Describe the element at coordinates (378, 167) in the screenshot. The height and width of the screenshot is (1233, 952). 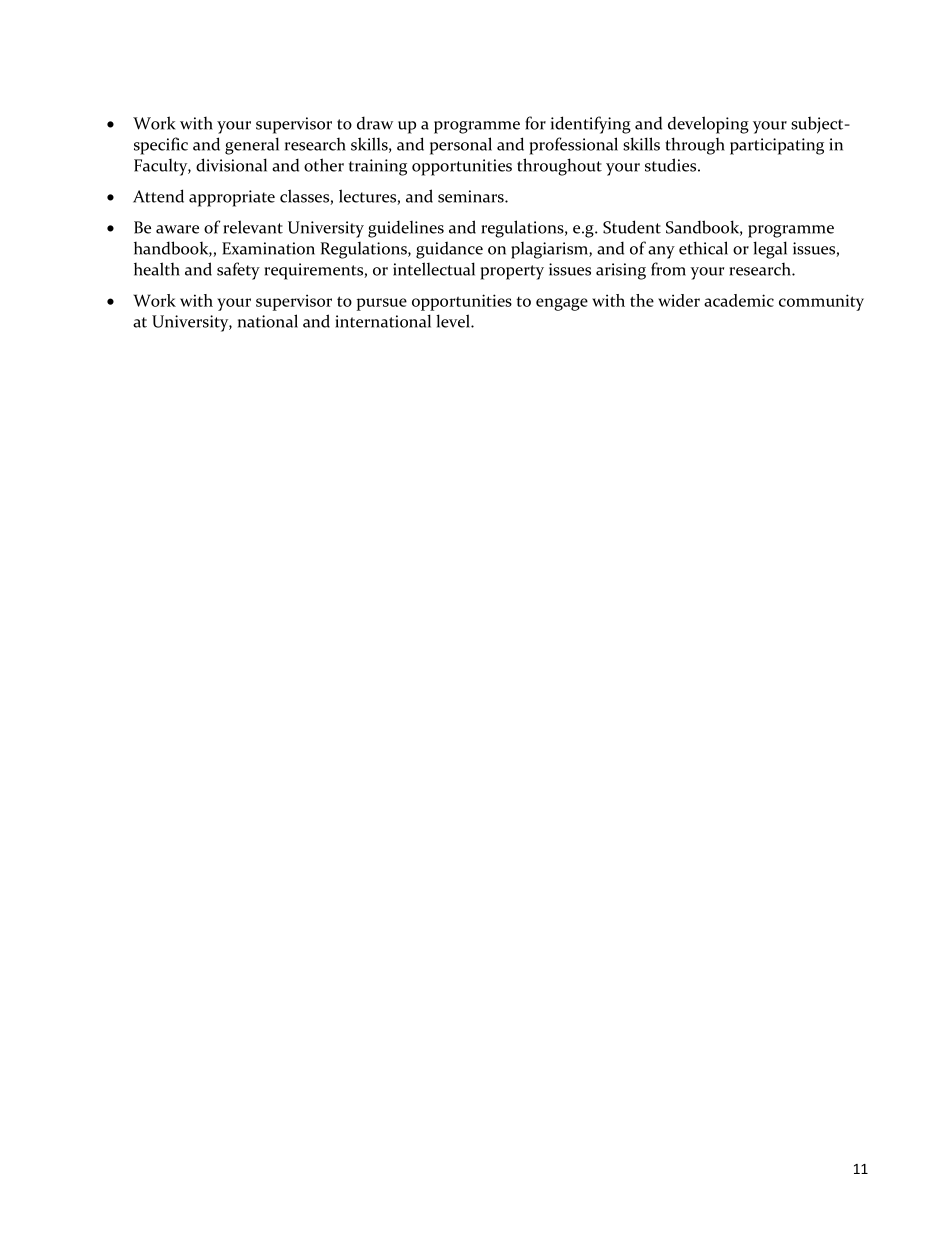
I see `training` at that location.
